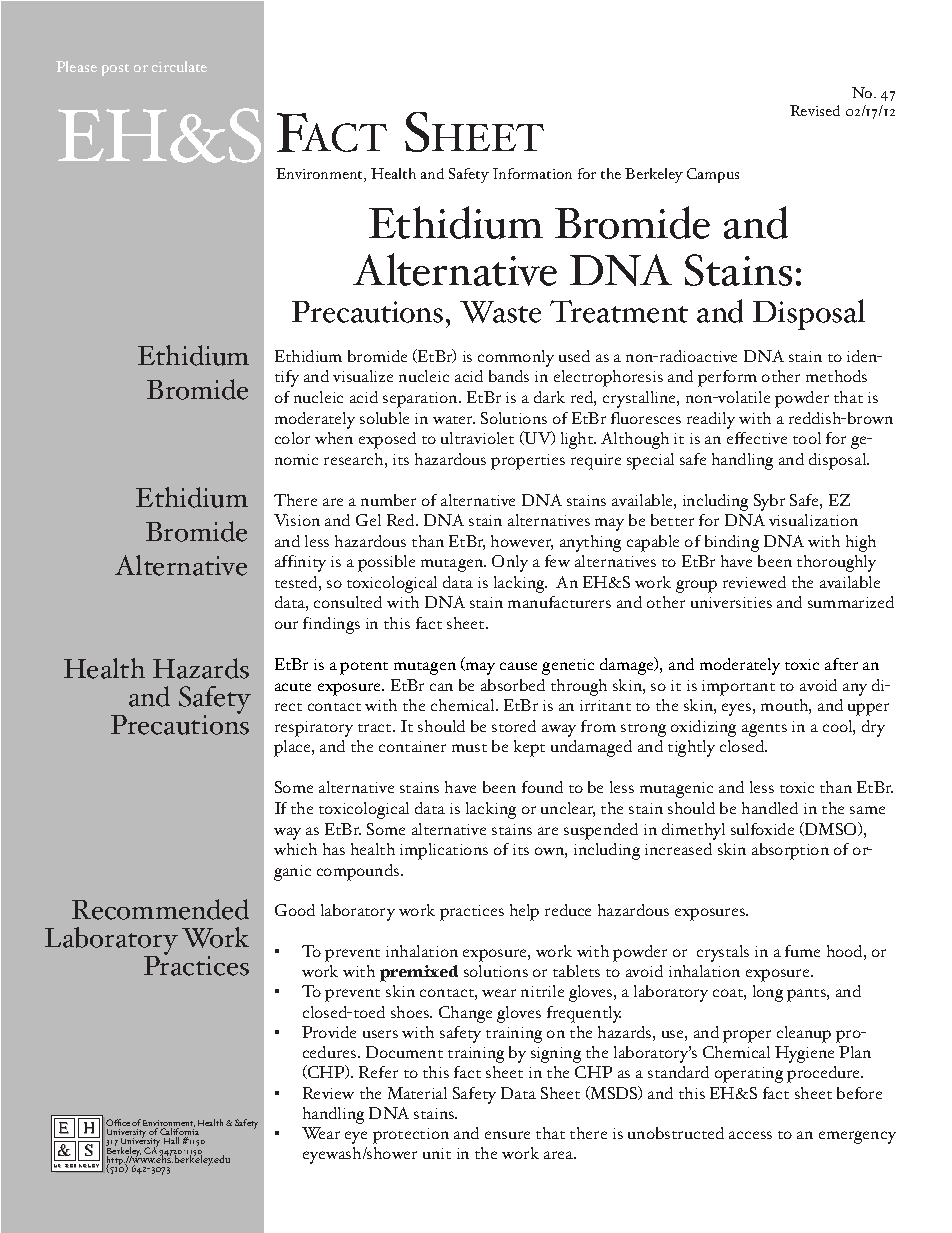  Describe the element at coordinates (532, 173) in the document. I see `Information` at that location.
